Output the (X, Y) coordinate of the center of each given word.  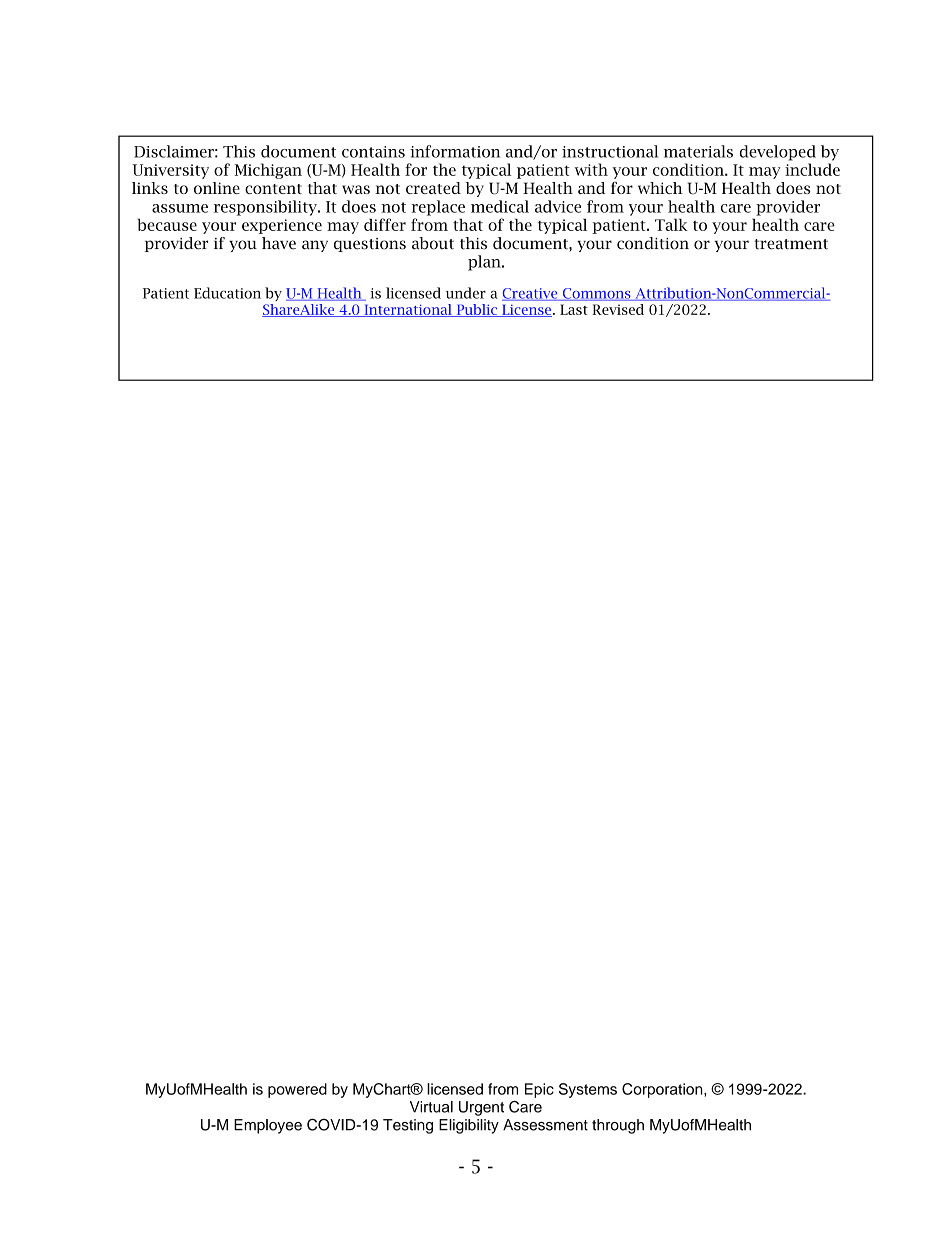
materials (698, 151)
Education (227, 293)
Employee (268, 1126)
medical (500, 206)
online (217, 188)
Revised (618, 309)
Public (476, 310)
